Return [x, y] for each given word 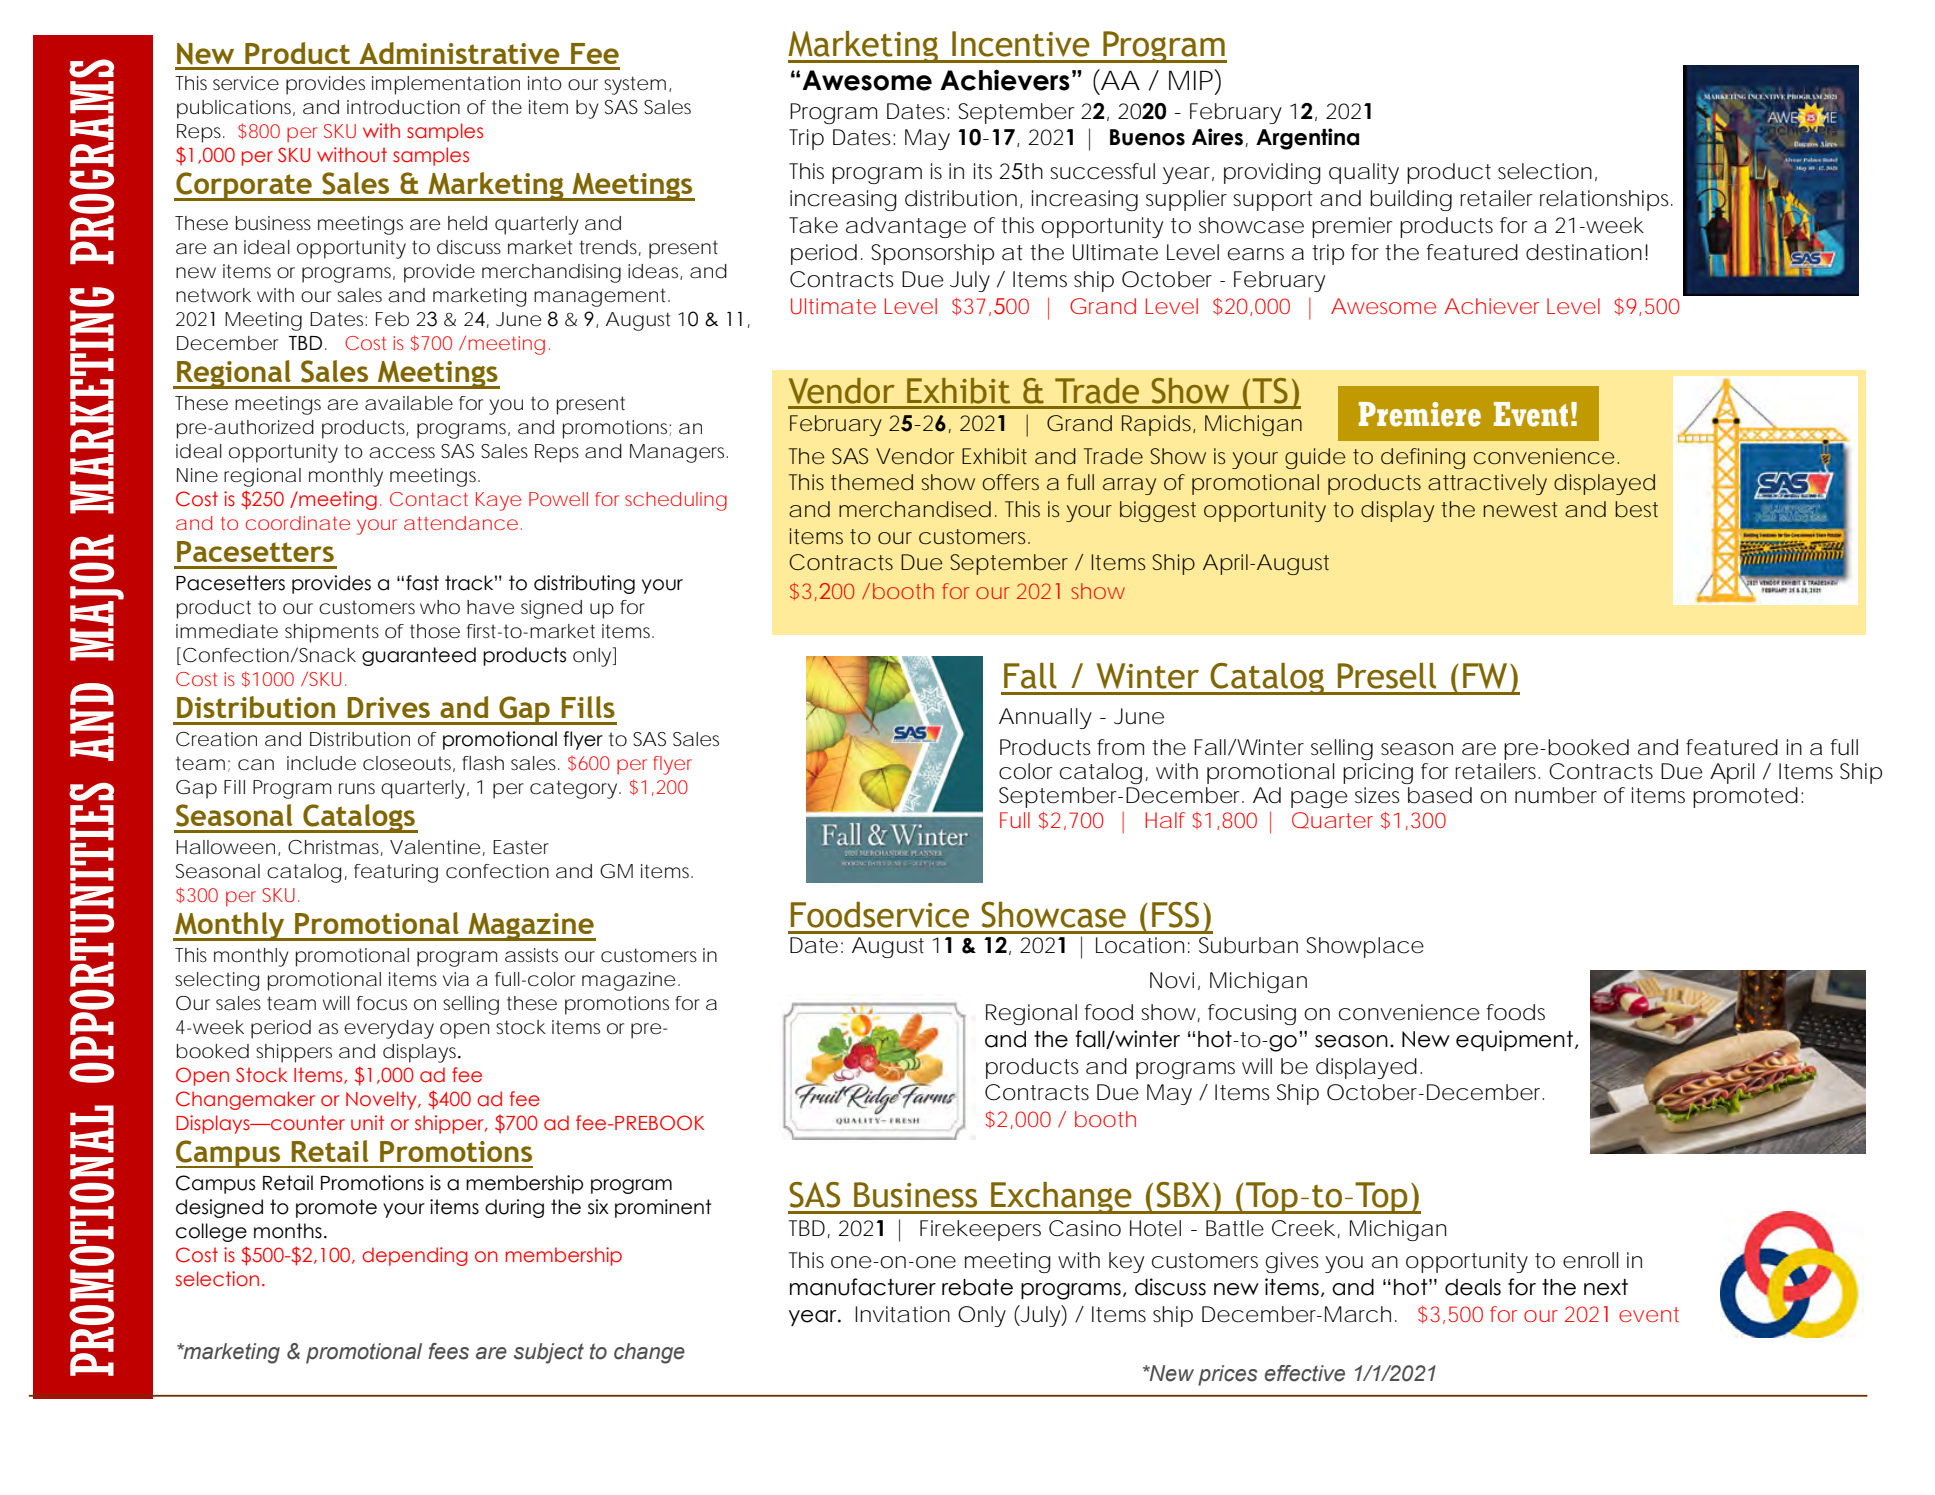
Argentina [1307, 139]
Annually [1045, 718]
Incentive [1021, 44]
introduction [403, 107]
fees [448, 1351]
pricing [1378, 773]
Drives [388, 707]
